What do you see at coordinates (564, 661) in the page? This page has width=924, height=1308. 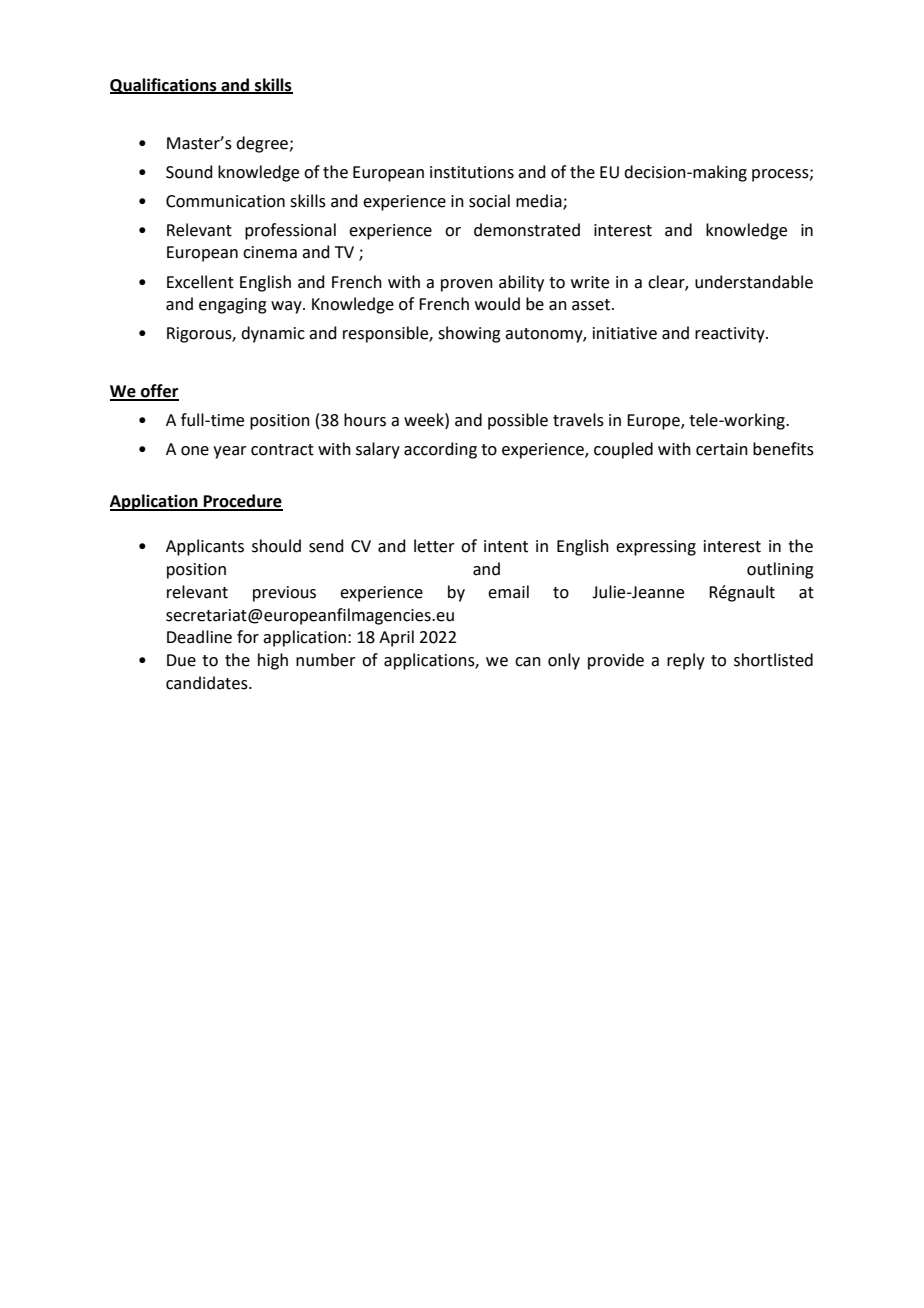 I see `only` at bounding box center [564, 661].
